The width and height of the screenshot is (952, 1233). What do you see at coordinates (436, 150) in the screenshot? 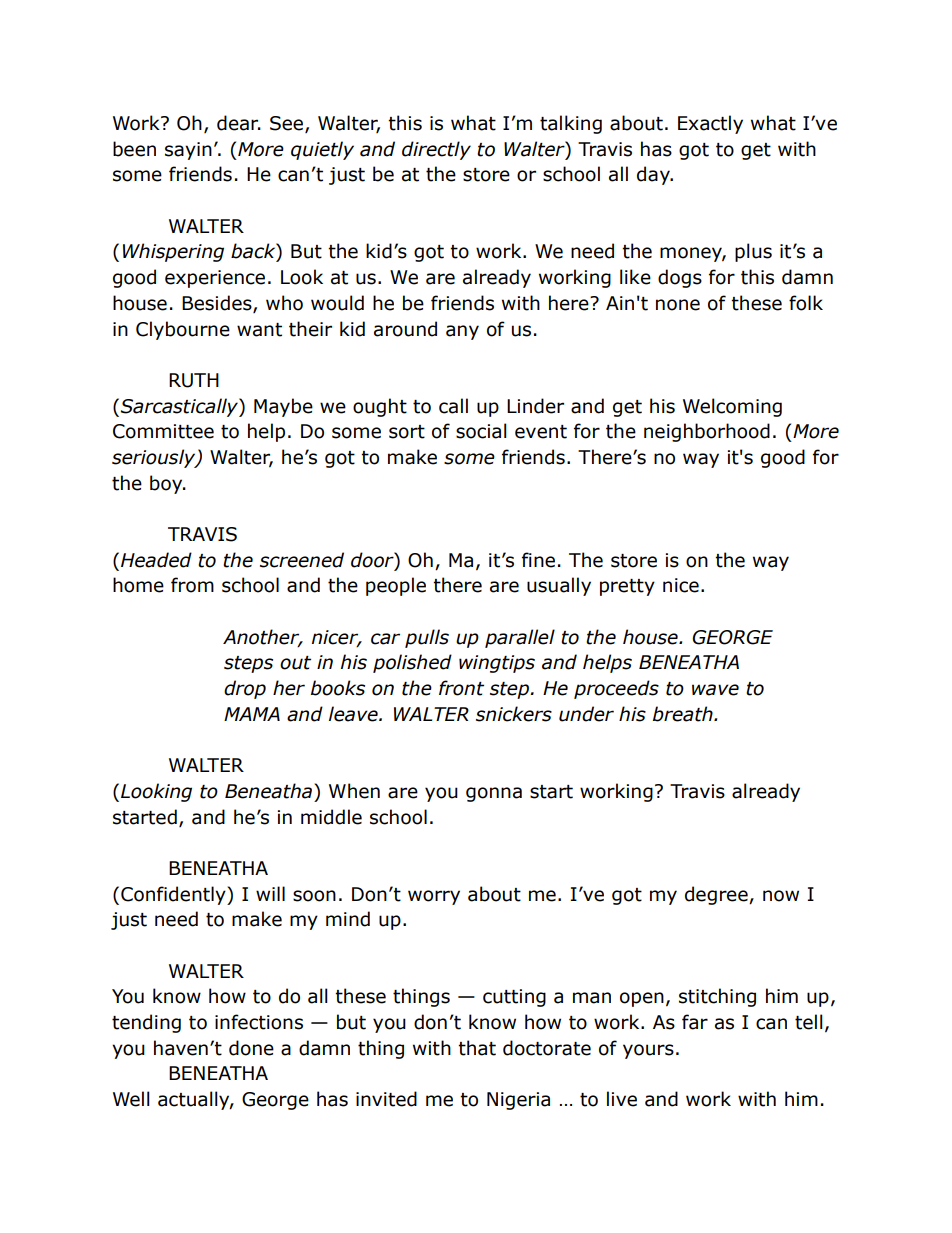
I see `directly` at bounding box center [436, 150].
